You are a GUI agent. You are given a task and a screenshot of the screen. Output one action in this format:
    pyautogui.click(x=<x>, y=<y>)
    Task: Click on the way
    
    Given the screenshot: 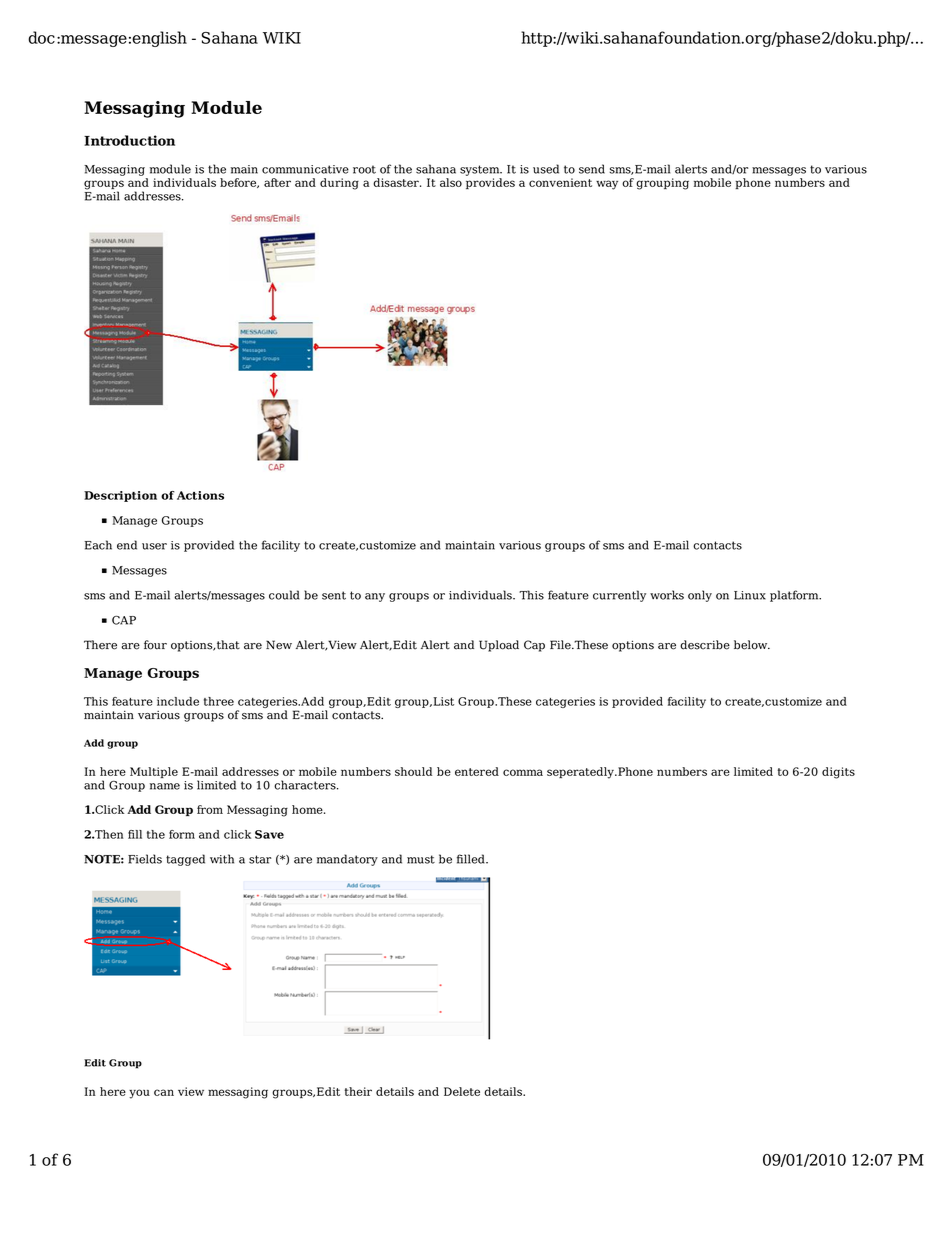 What is the action you would take?
    pyautogui.click(x=607, y=185)
